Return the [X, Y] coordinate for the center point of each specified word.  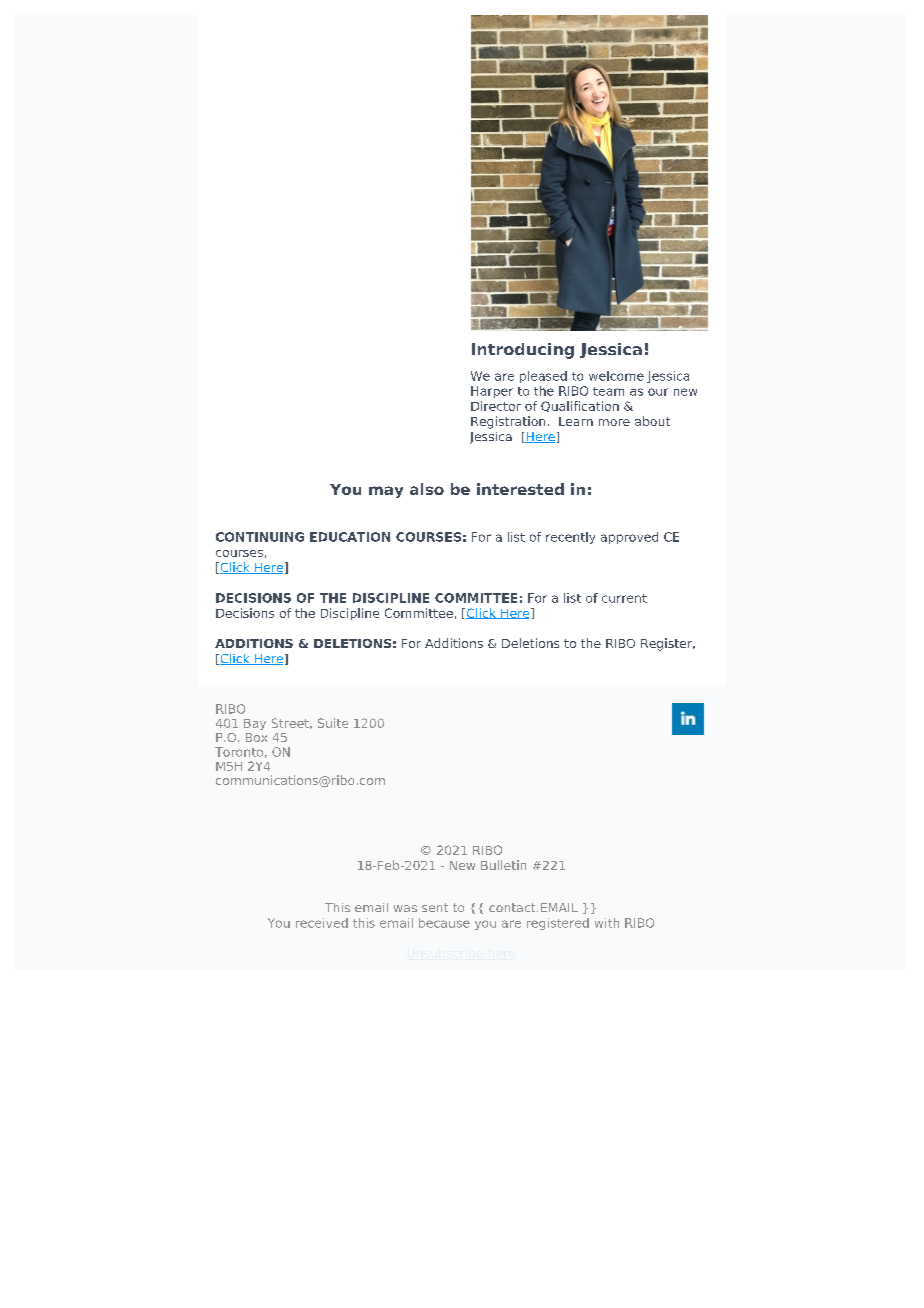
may [386, 492]
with [607, 923]
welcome [616, 376]
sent [435, 907]
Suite [333, 723]
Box [256, 737]
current [624, 598]
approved [629, 538]
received [322, 923]
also [427, 489]
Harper [492, 392]
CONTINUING [260, 537]
